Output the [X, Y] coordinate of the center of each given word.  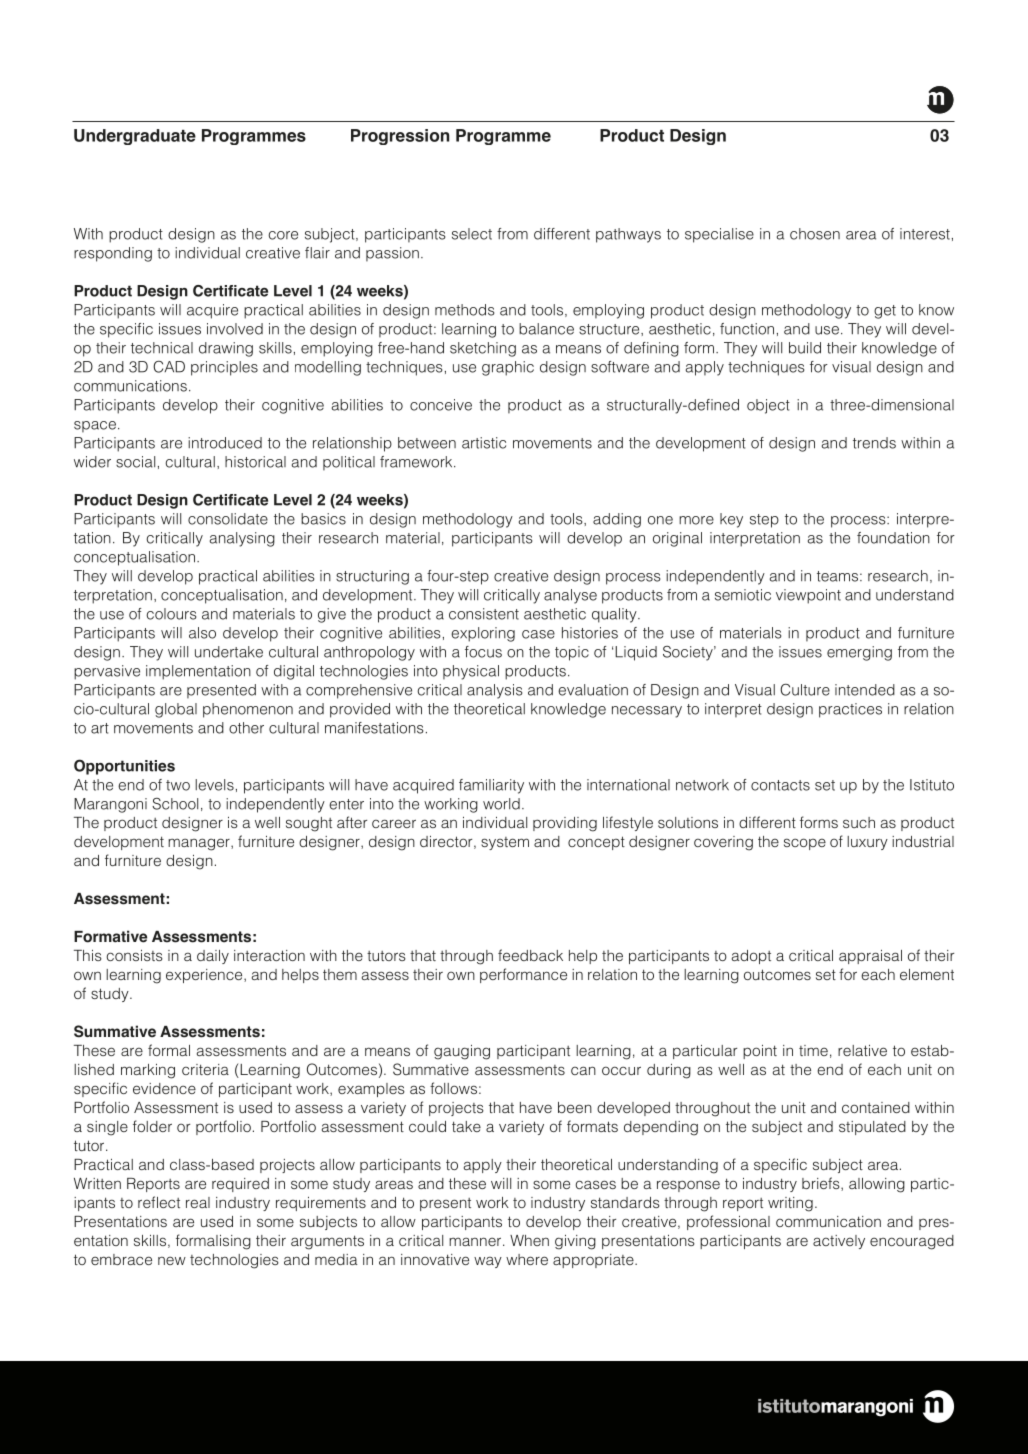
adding [617, 520]
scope [805, 844]
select [472, 234]
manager [200, 844]
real [198, 1202]
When [529, 1240]
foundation [893, 538]
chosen [815, 234]
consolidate [228, 519]
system [505, 843]
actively [839, 1242]
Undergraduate [135, 137]
